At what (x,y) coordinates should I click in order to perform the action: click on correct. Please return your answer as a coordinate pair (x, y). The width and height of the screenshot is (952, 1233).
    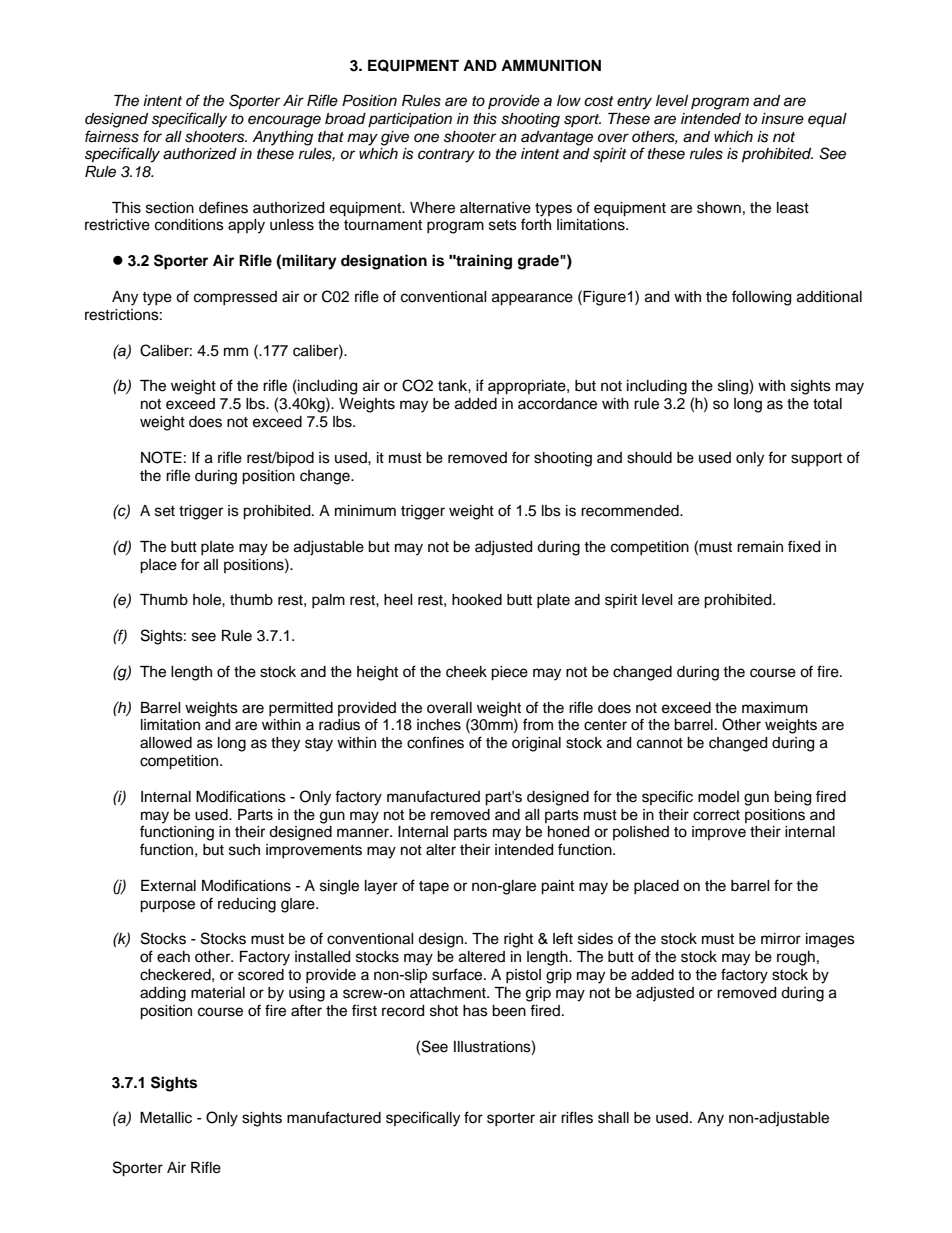
    Looking at the image, I should click on (716, 815).
